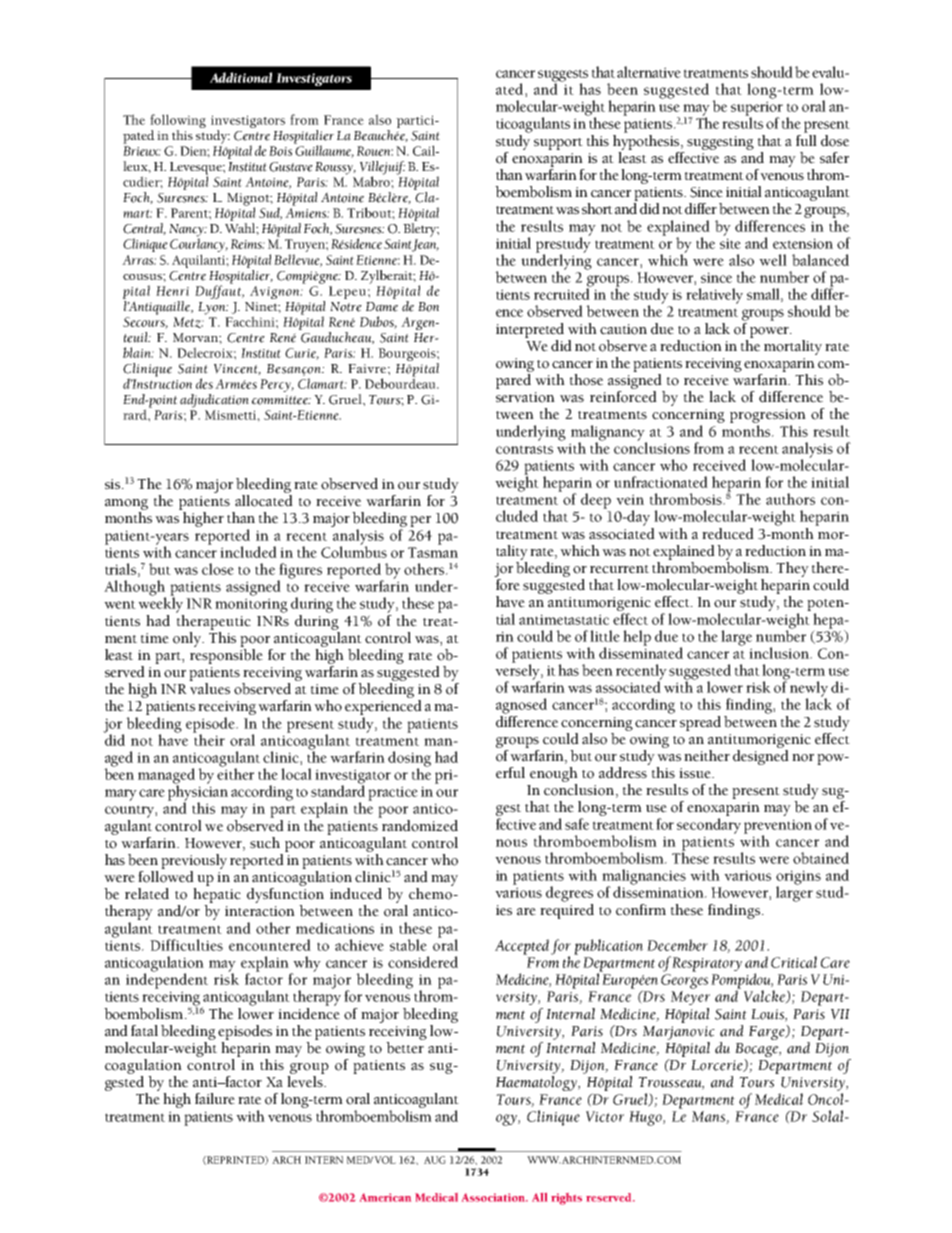  Describe the element at coordinates (558, 144) in the screenshot. I see `support` at that location.
